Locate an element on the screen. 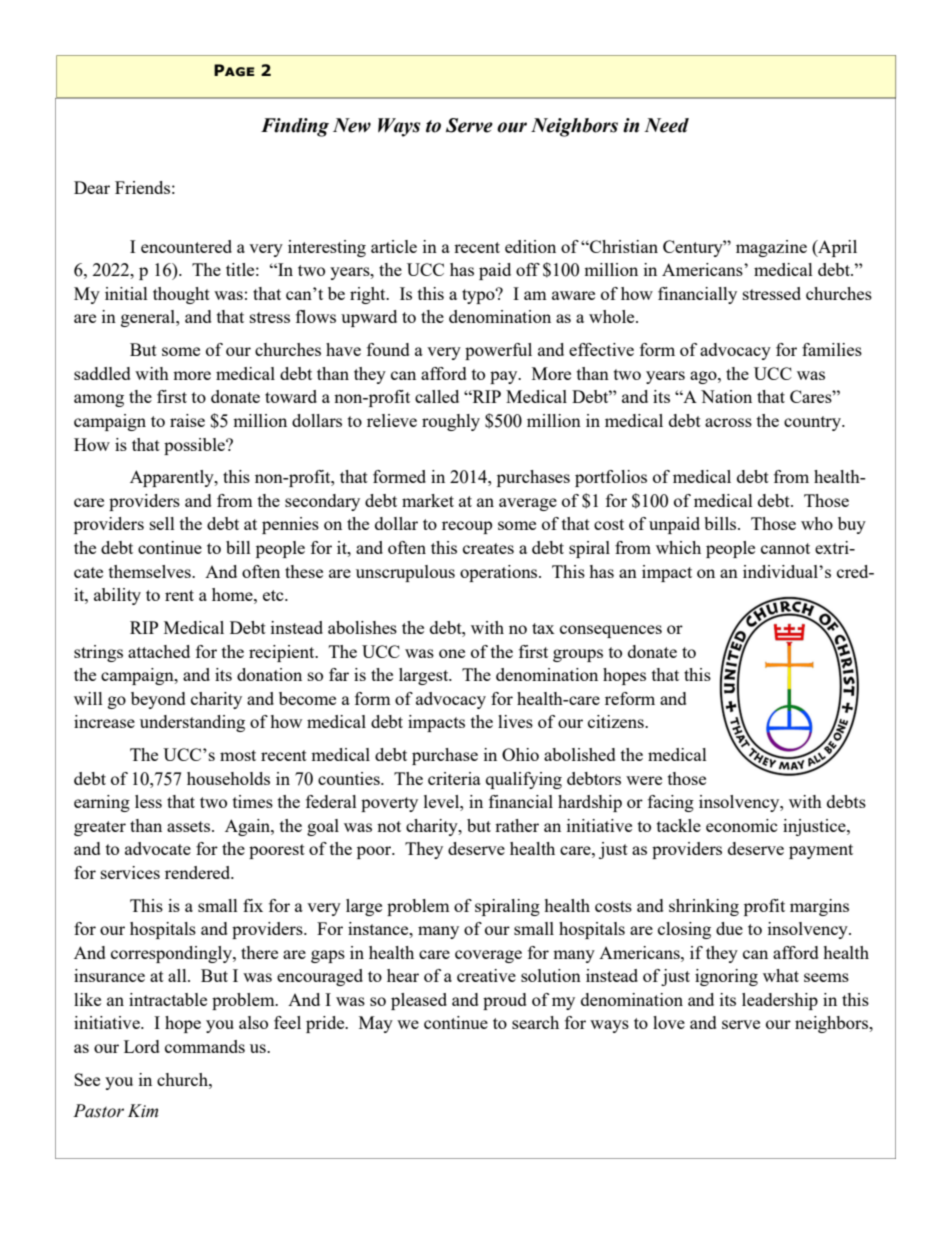 This screenshot has width=952, height=1233. PAGE is located at coordinates (234, 70).
